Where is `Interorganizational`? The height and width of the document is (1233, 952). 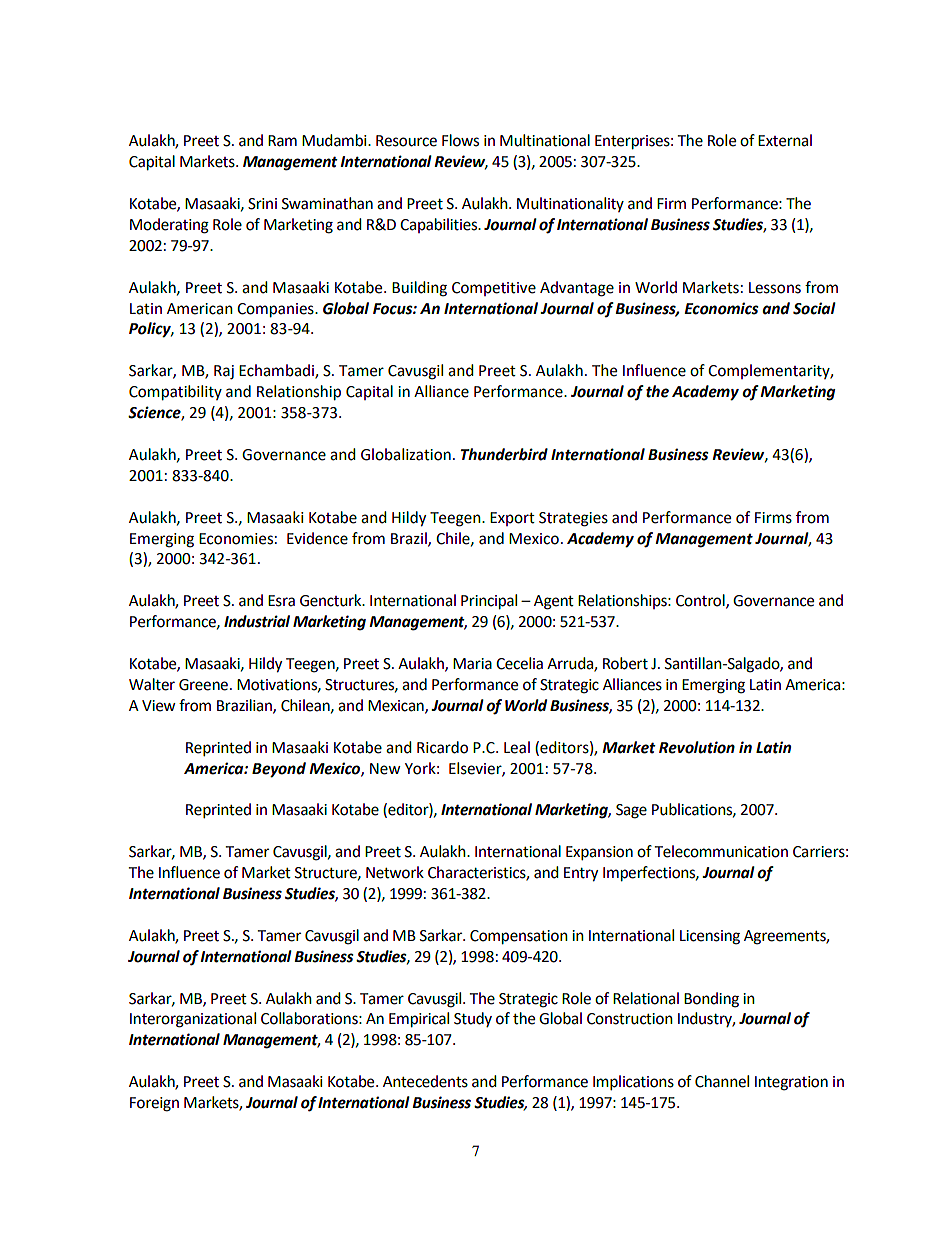 Interorganizational is located at coordinates (193, 1020).
